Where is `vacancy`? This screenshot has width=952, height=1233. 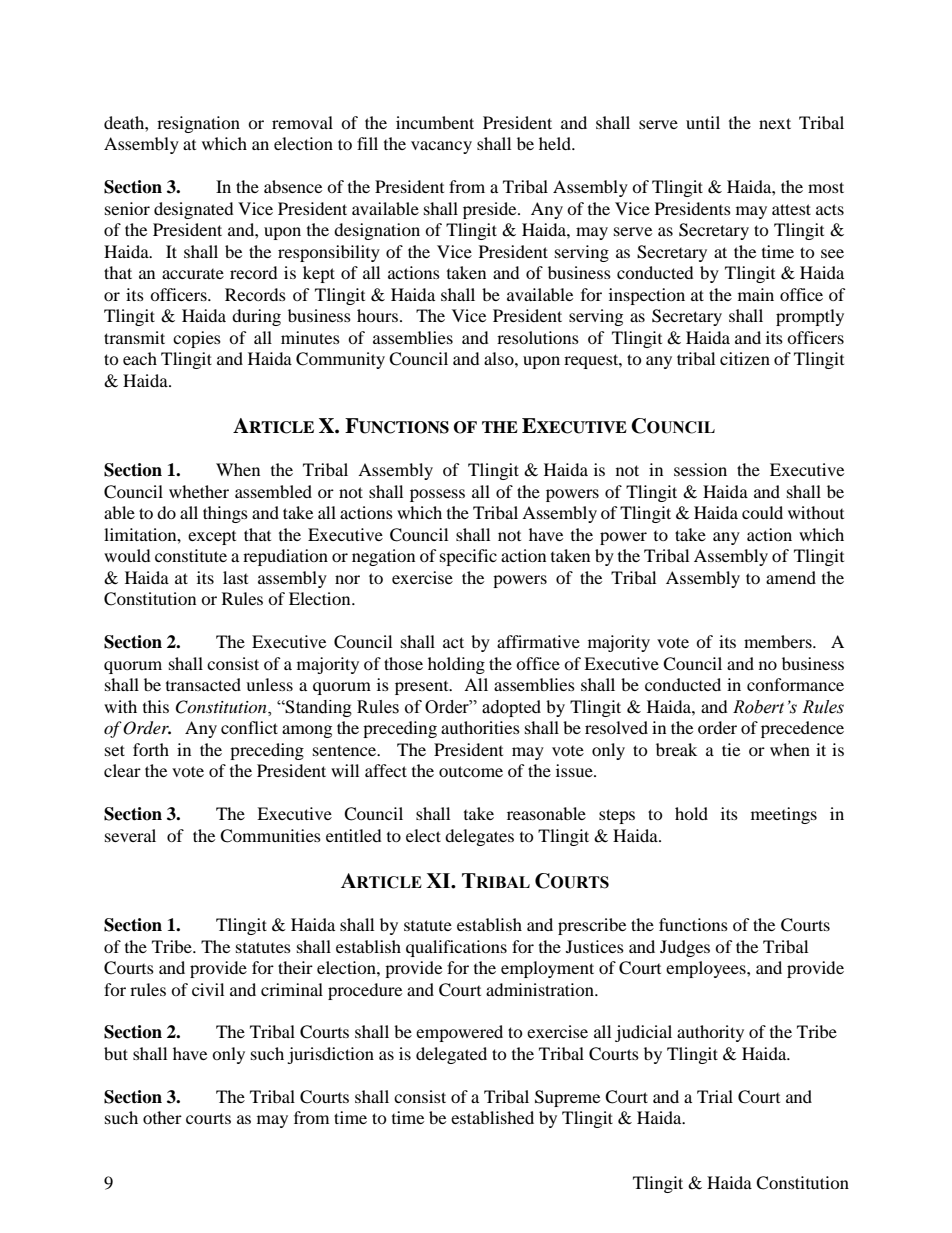 vacancy is located at coordinates (441, 147).
